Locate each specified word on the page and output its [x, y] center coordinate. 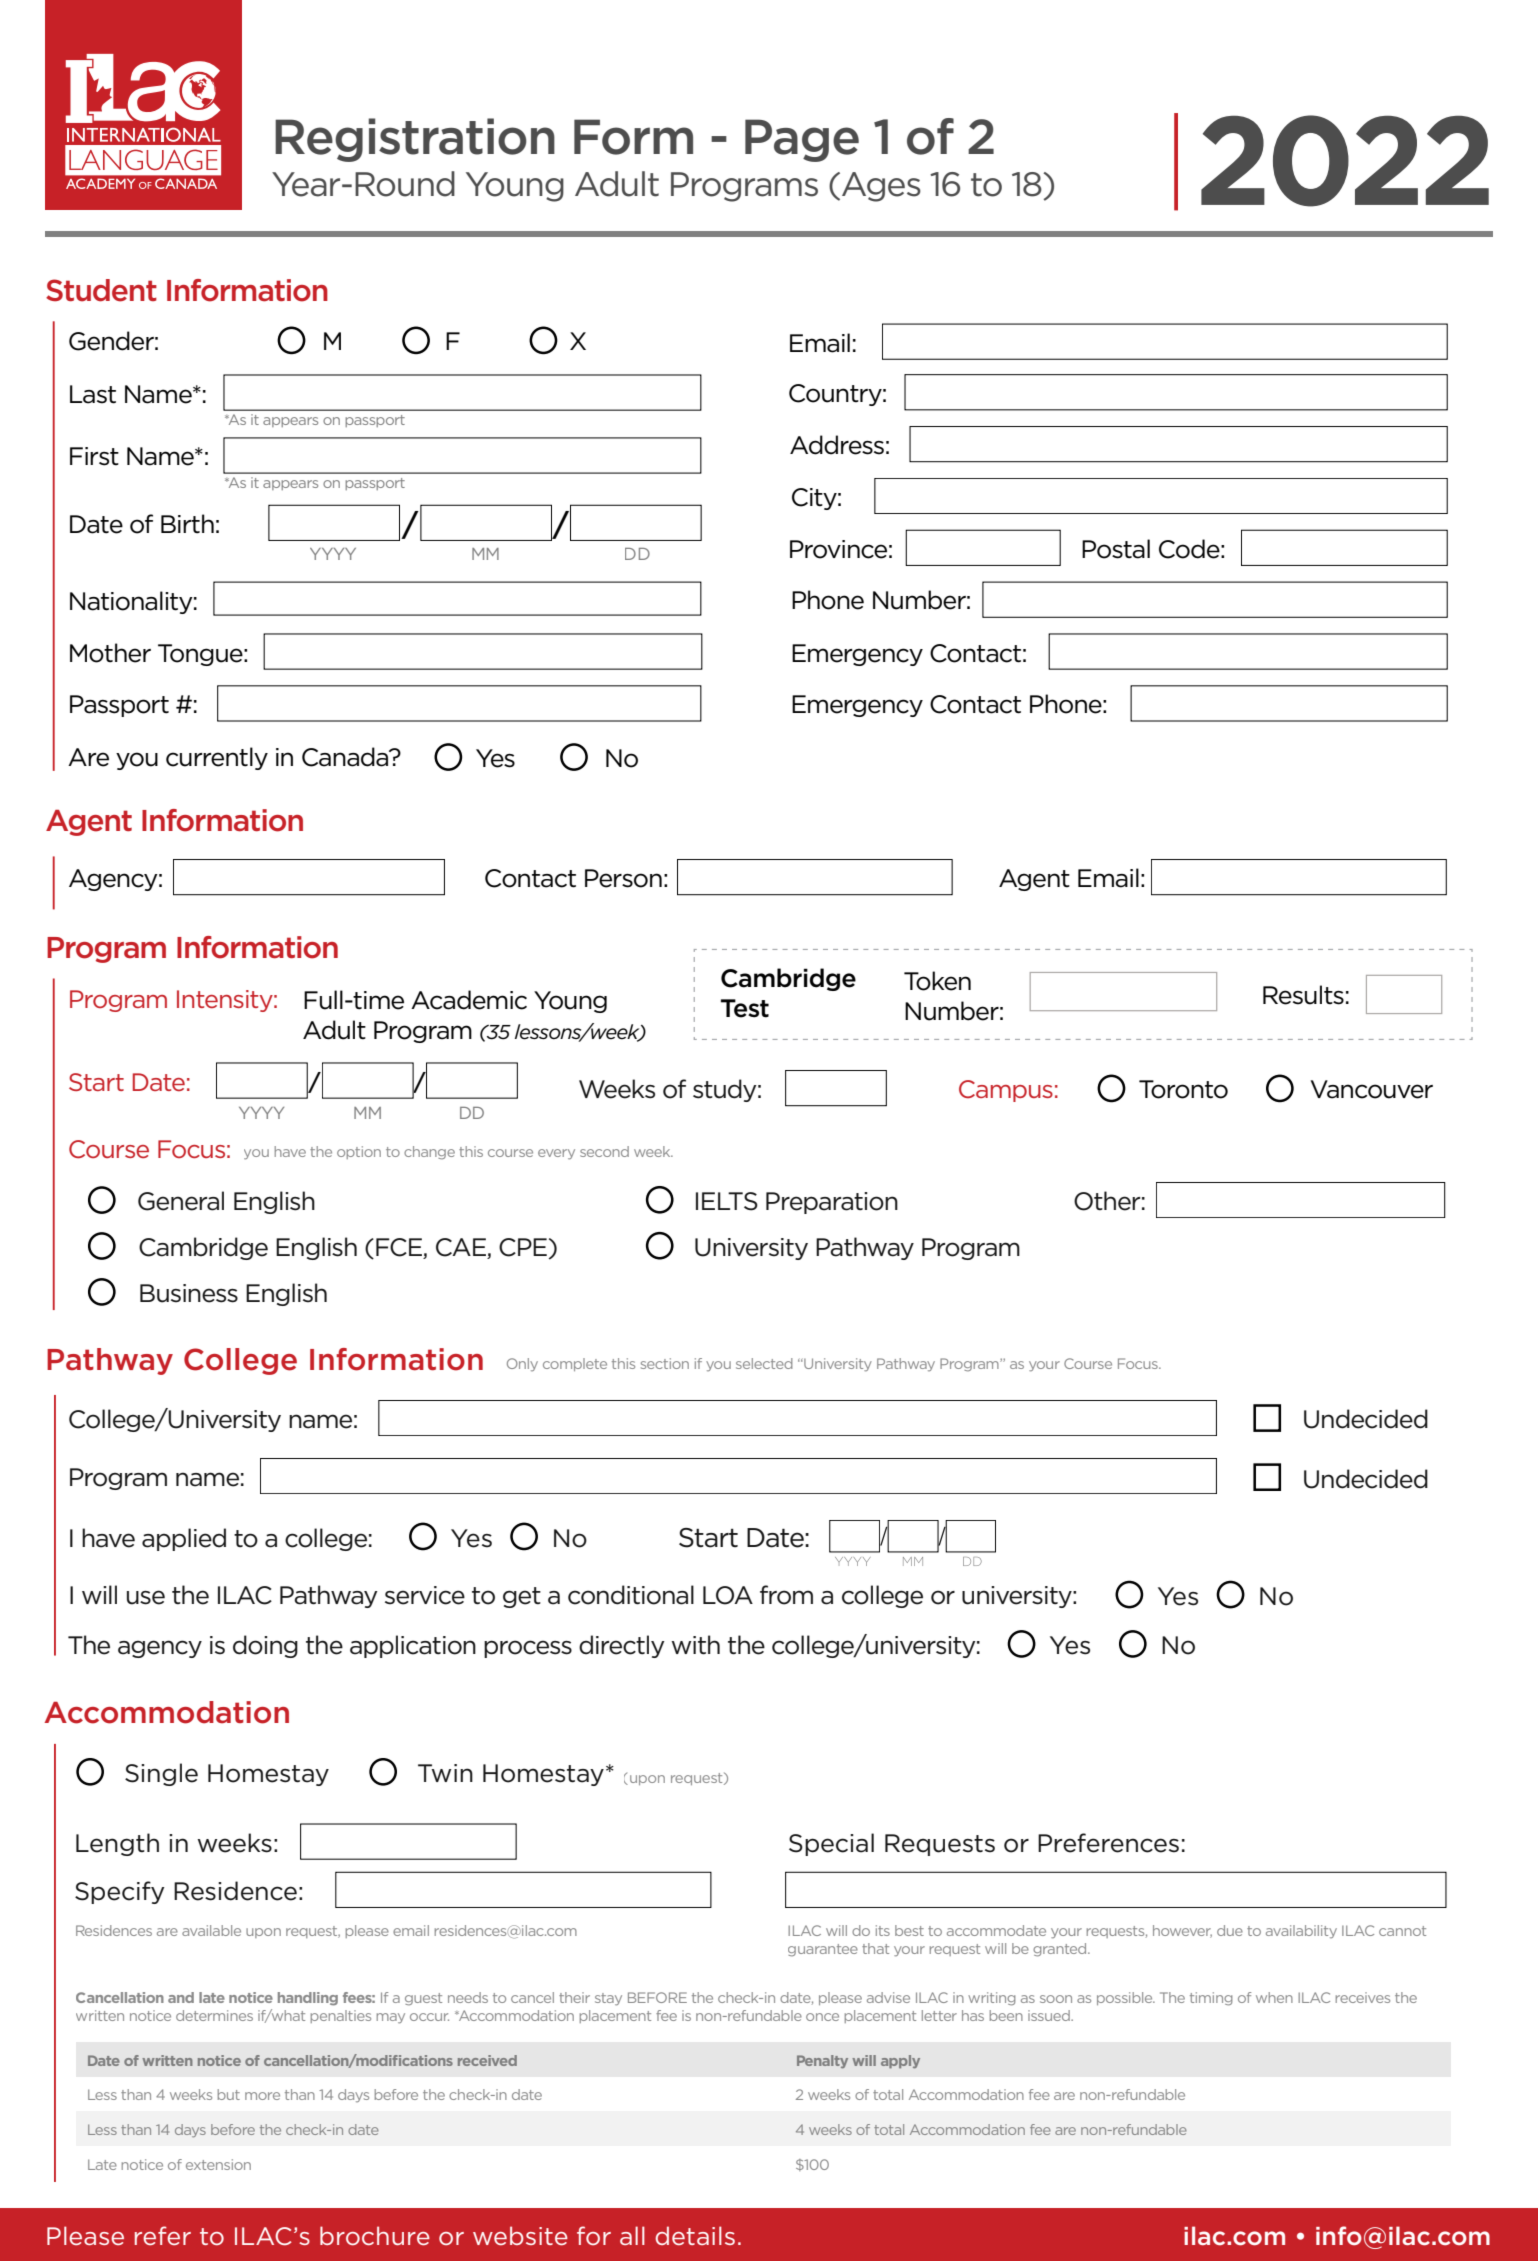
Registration [415, 140]
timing [1211, 1999]
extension [218, 2164]
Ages [881, 187]
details [695, 2235]
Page [802, 140]
